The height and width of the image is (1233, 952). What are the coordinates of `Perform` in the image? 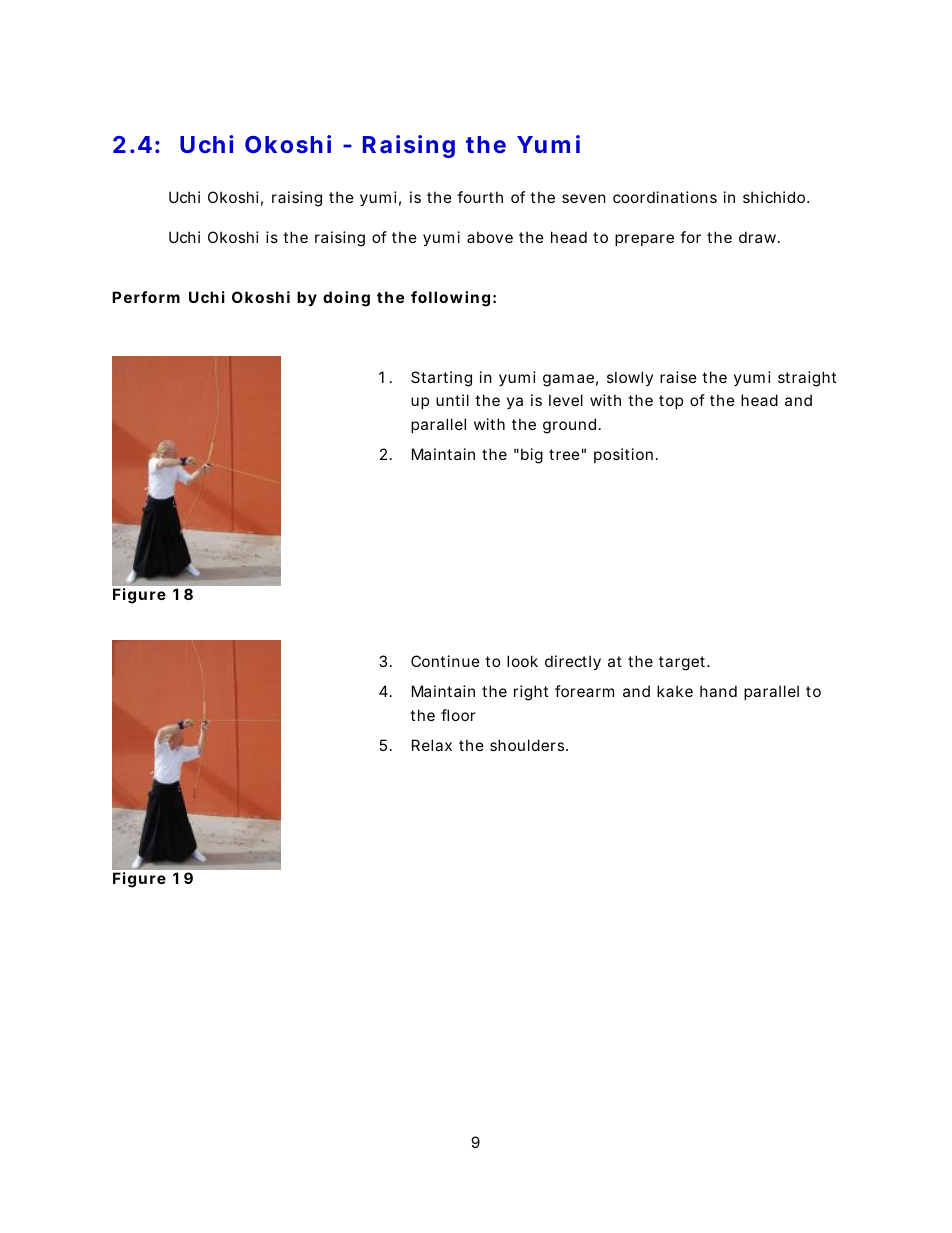 It's located at (146, 297).
